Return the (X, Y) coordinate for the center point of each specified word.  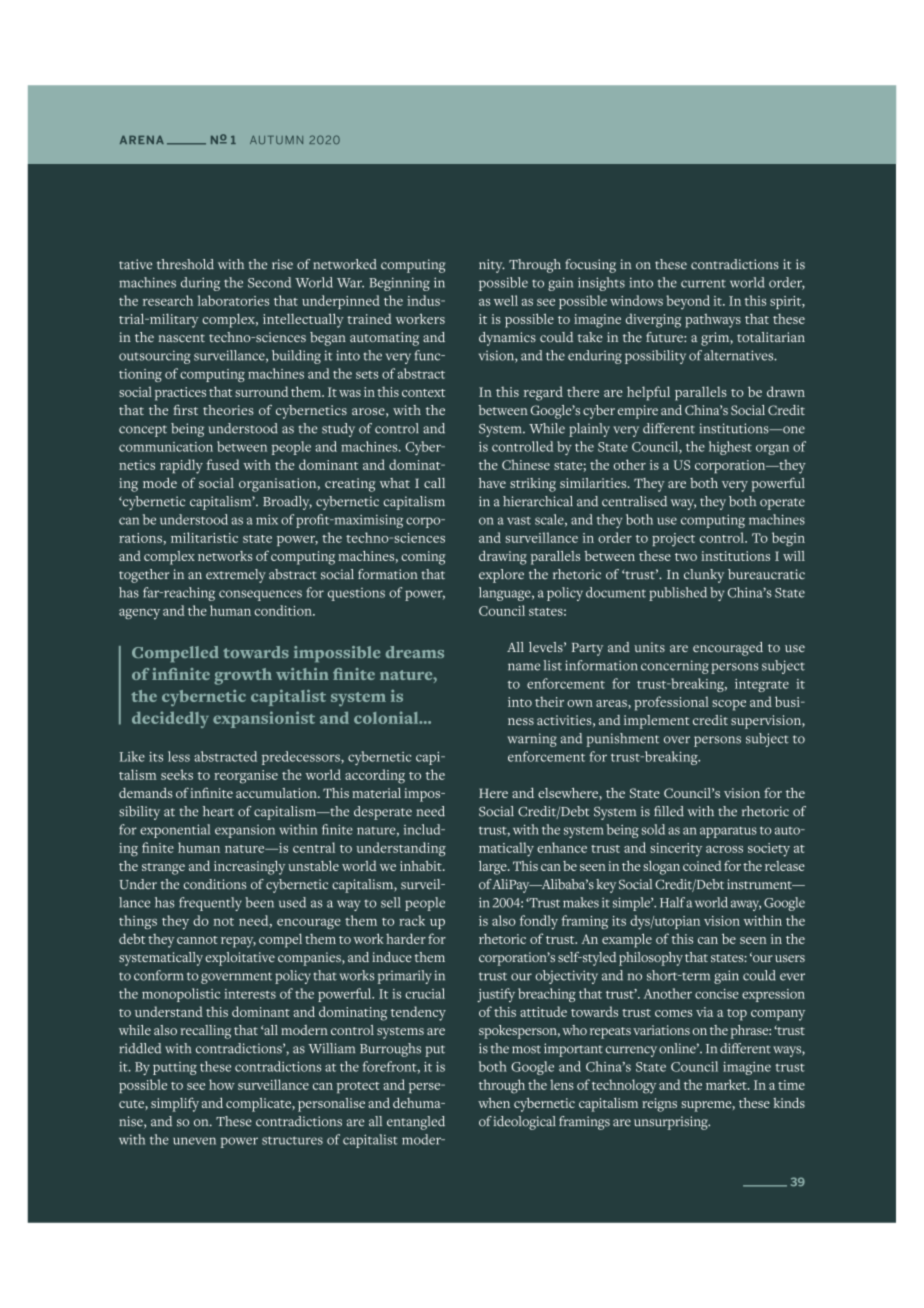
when (494, 1103)
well (506, 300)
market (727, 1084)
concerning (675, 667)
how (222, 1084)
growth (243, 676)
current (703, 284)
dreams (415, 652)
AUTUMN (276, 140)
